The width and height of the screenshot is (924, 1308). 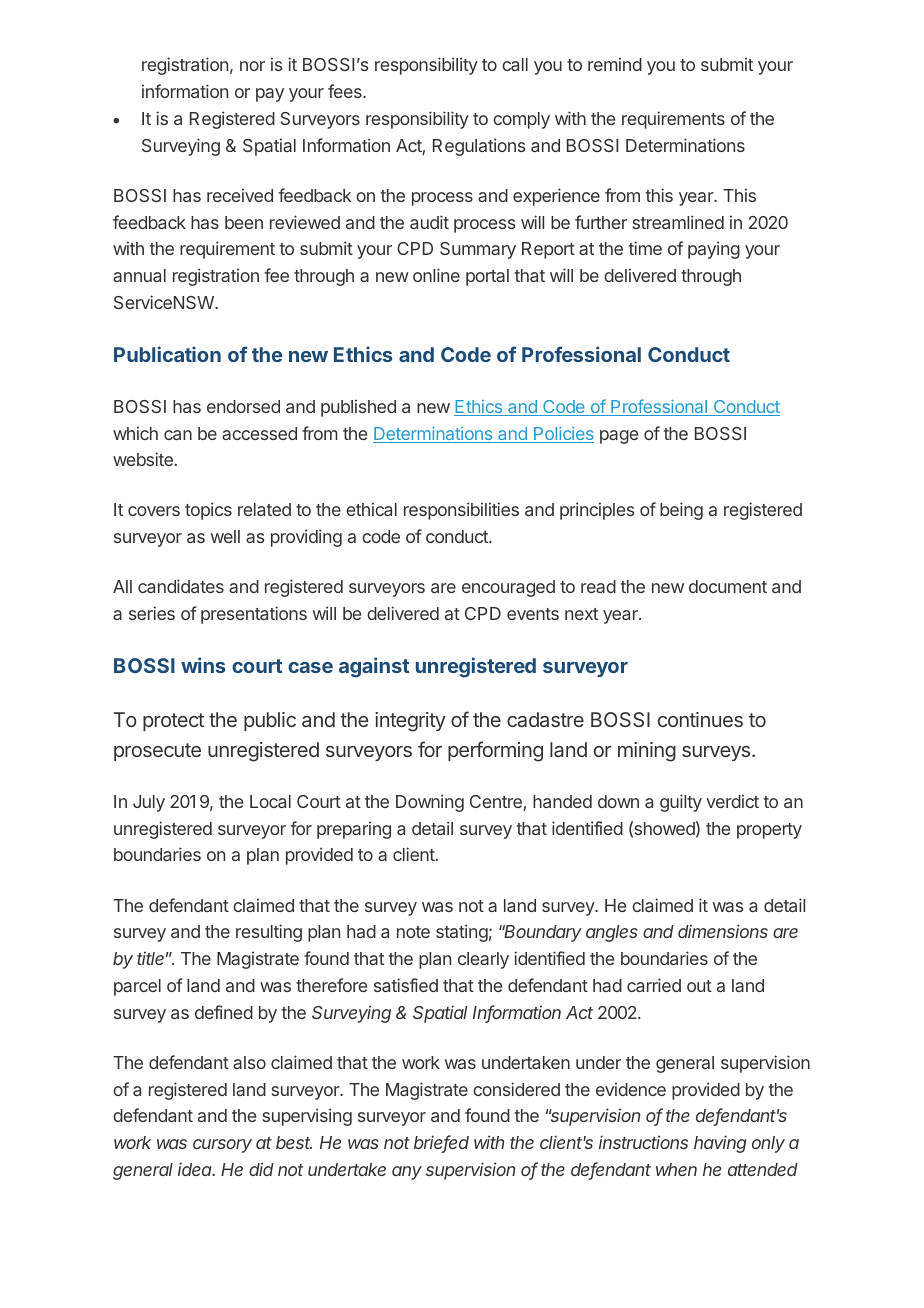 What do you see at coordinates (441, 1143) in the screenshot?
I see `briefed` at bounding box center [441, 1143].
